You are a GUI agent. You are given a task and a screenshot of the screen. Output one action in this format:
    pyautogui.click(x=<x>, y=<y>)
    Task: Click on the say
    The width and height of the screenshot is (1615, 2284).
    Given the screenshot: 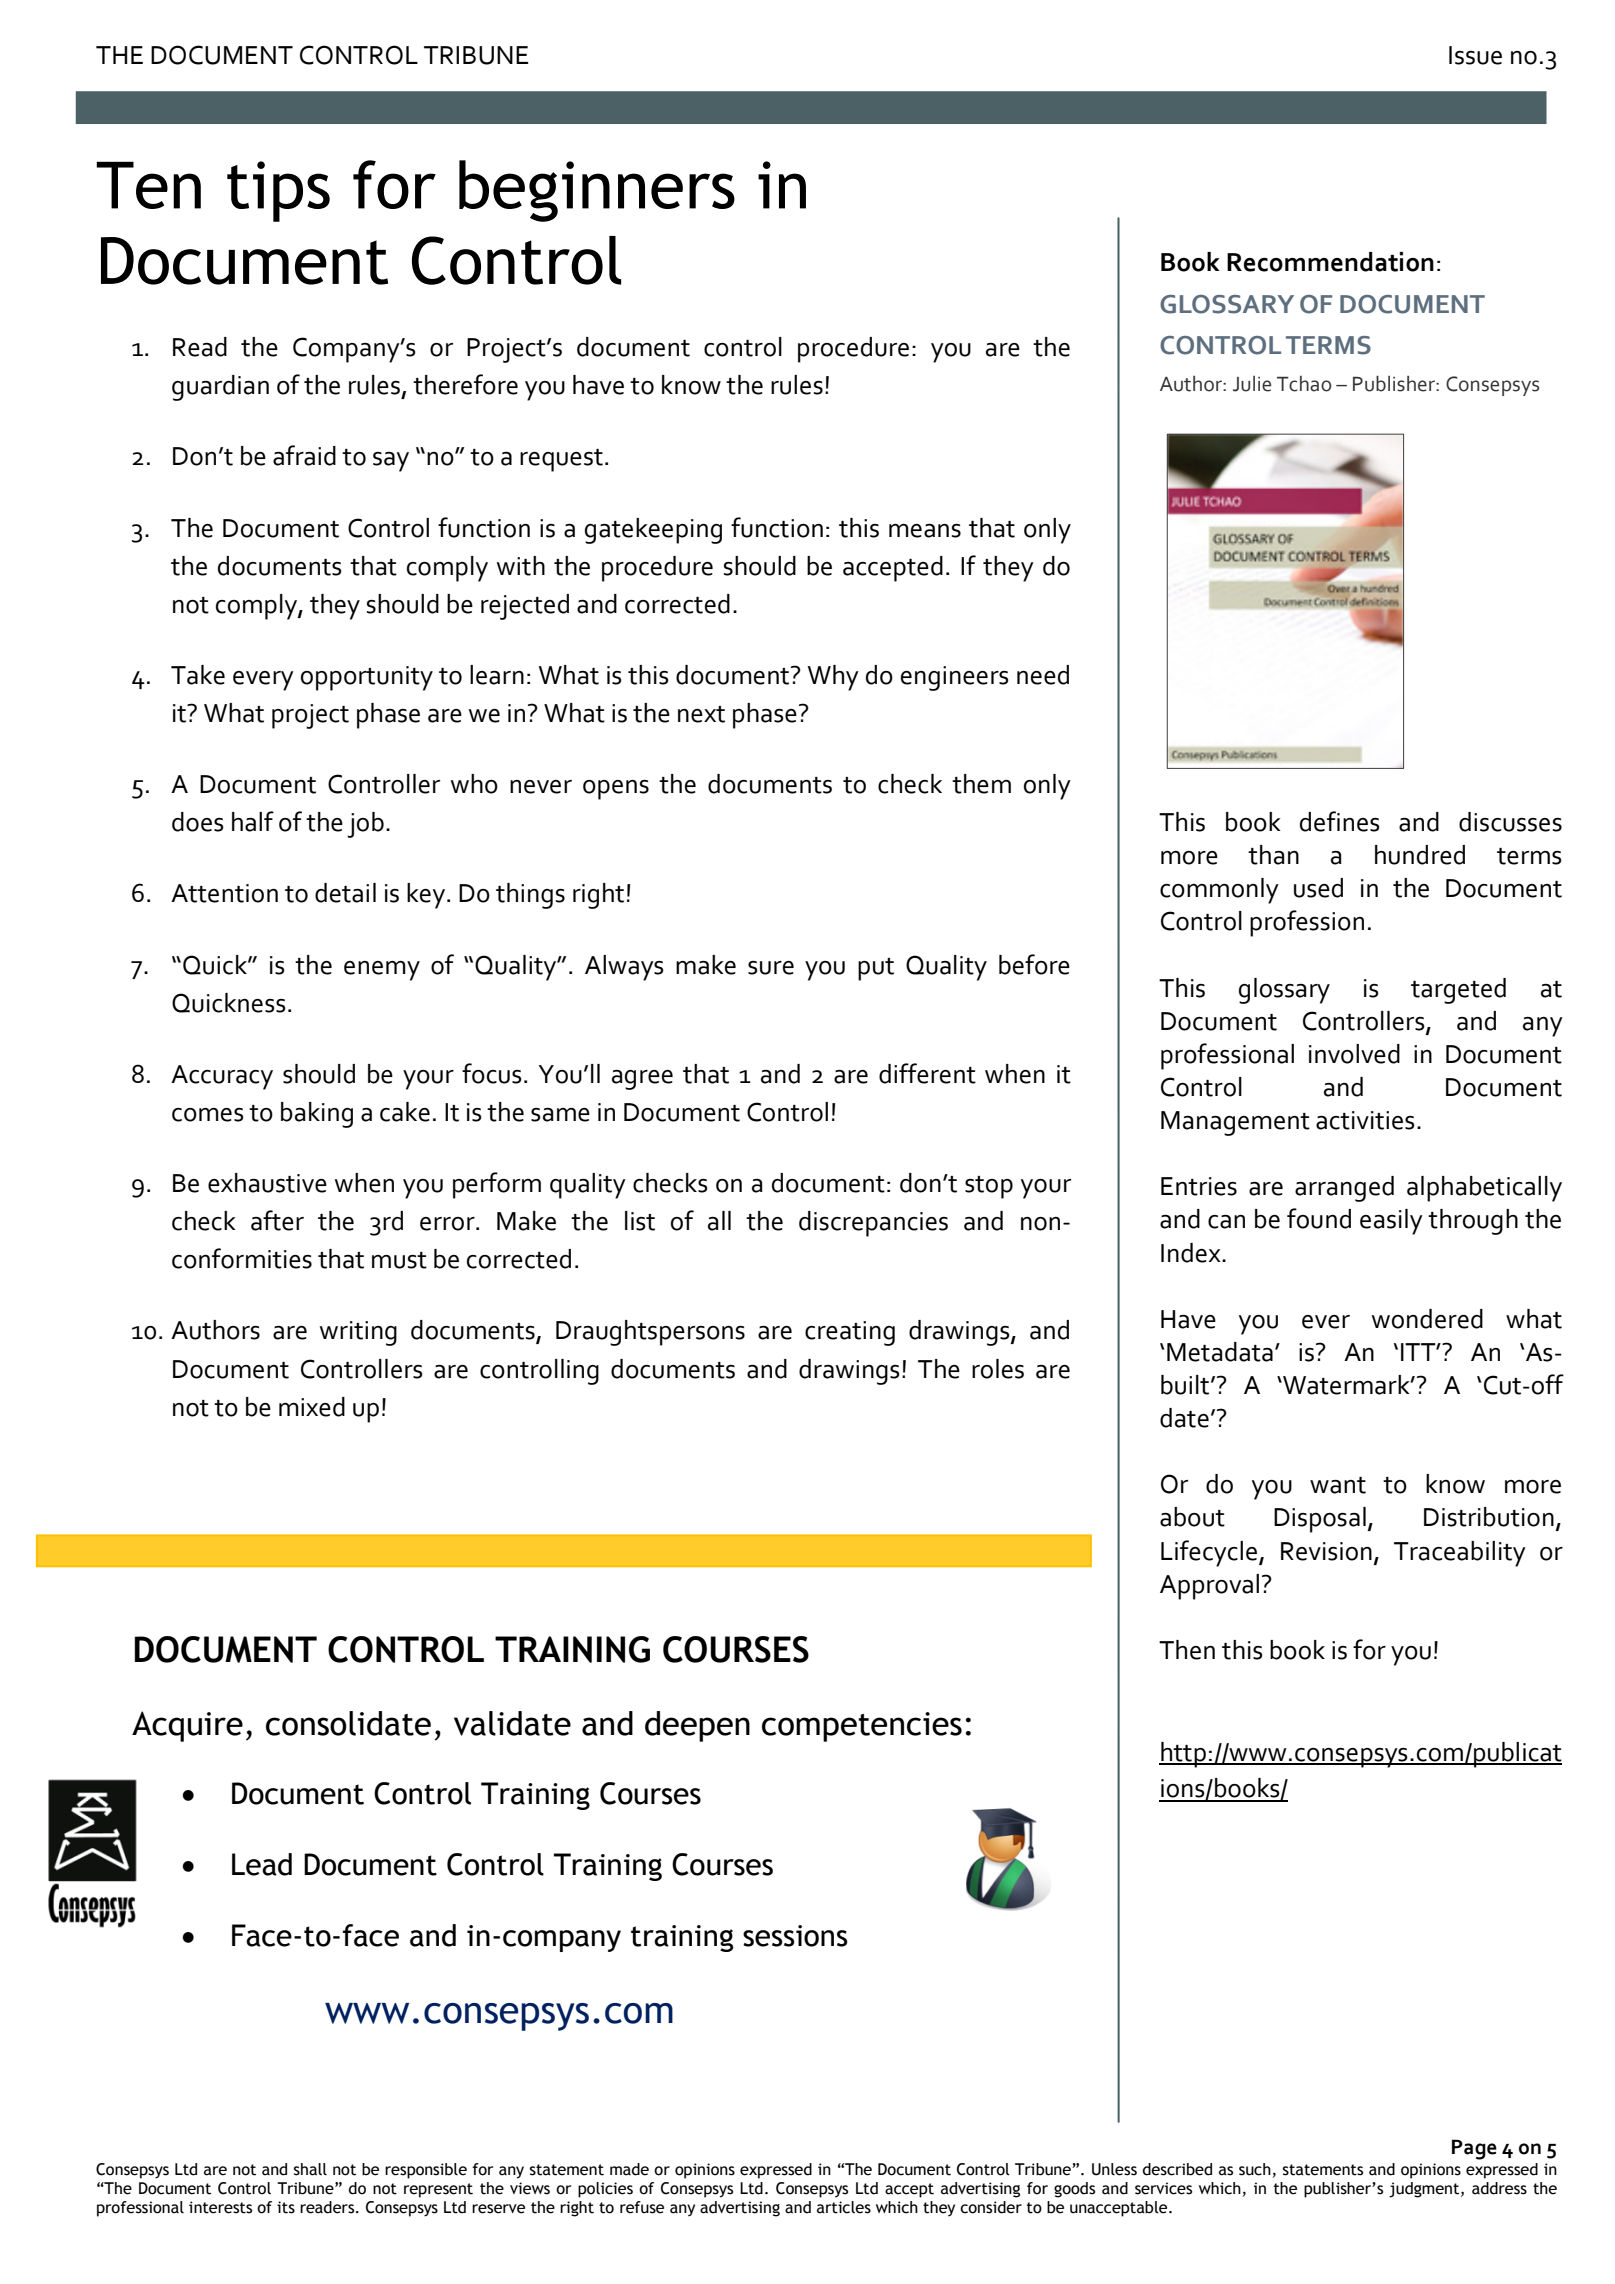 What is the action you would take?
    pyautogui.click(x=391, y=462)
